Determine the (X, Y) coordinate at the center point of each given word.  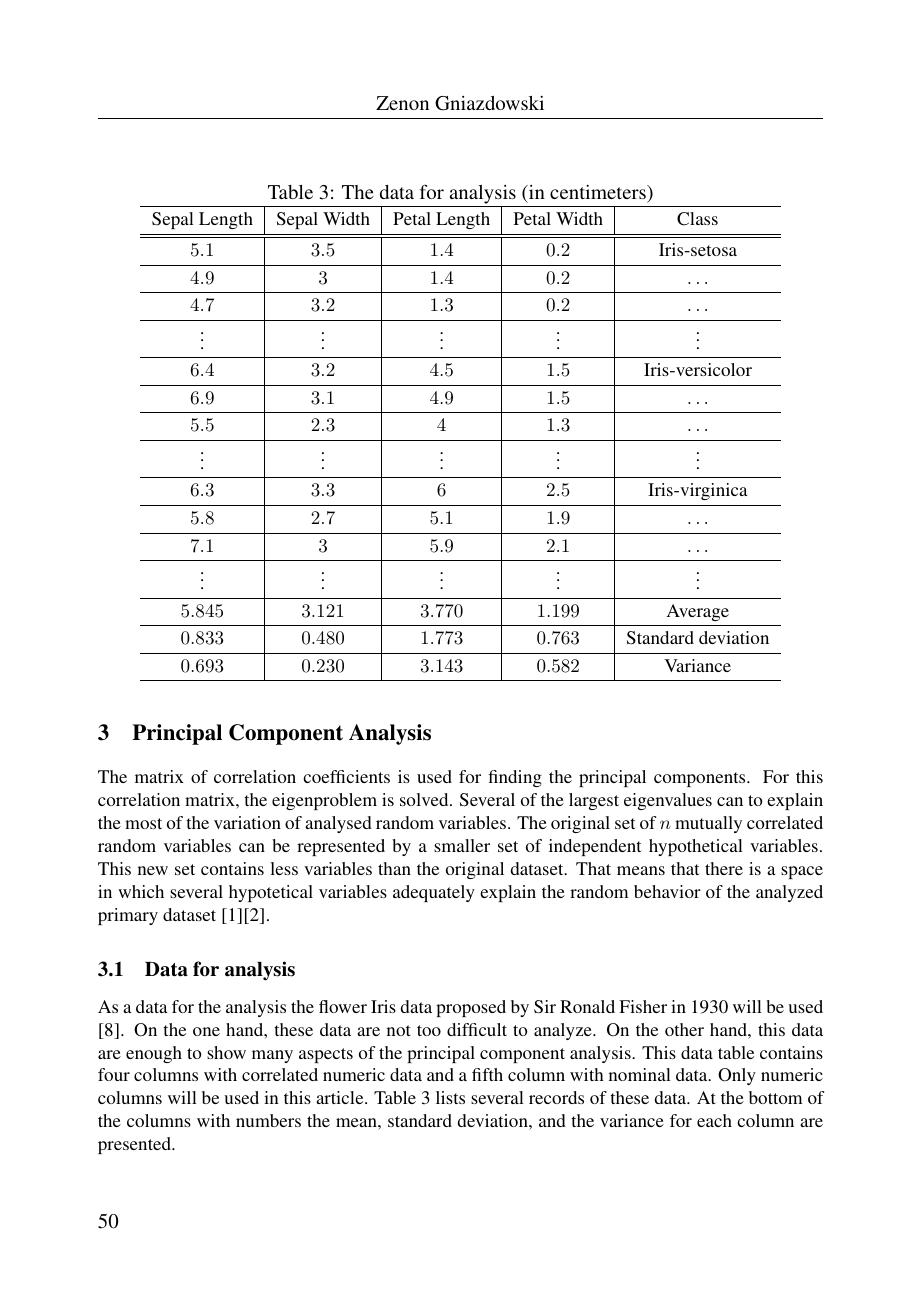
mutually (708, 824)
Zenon (402, 103)
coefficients (346, 776)
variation (247, 822)
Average (698, 612)
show (226, 1052)
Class (697, 219)
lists (450, 1097)
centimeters (599, 192)
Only (737, 1076)
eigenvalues (668, 801)
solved (425, 799)
